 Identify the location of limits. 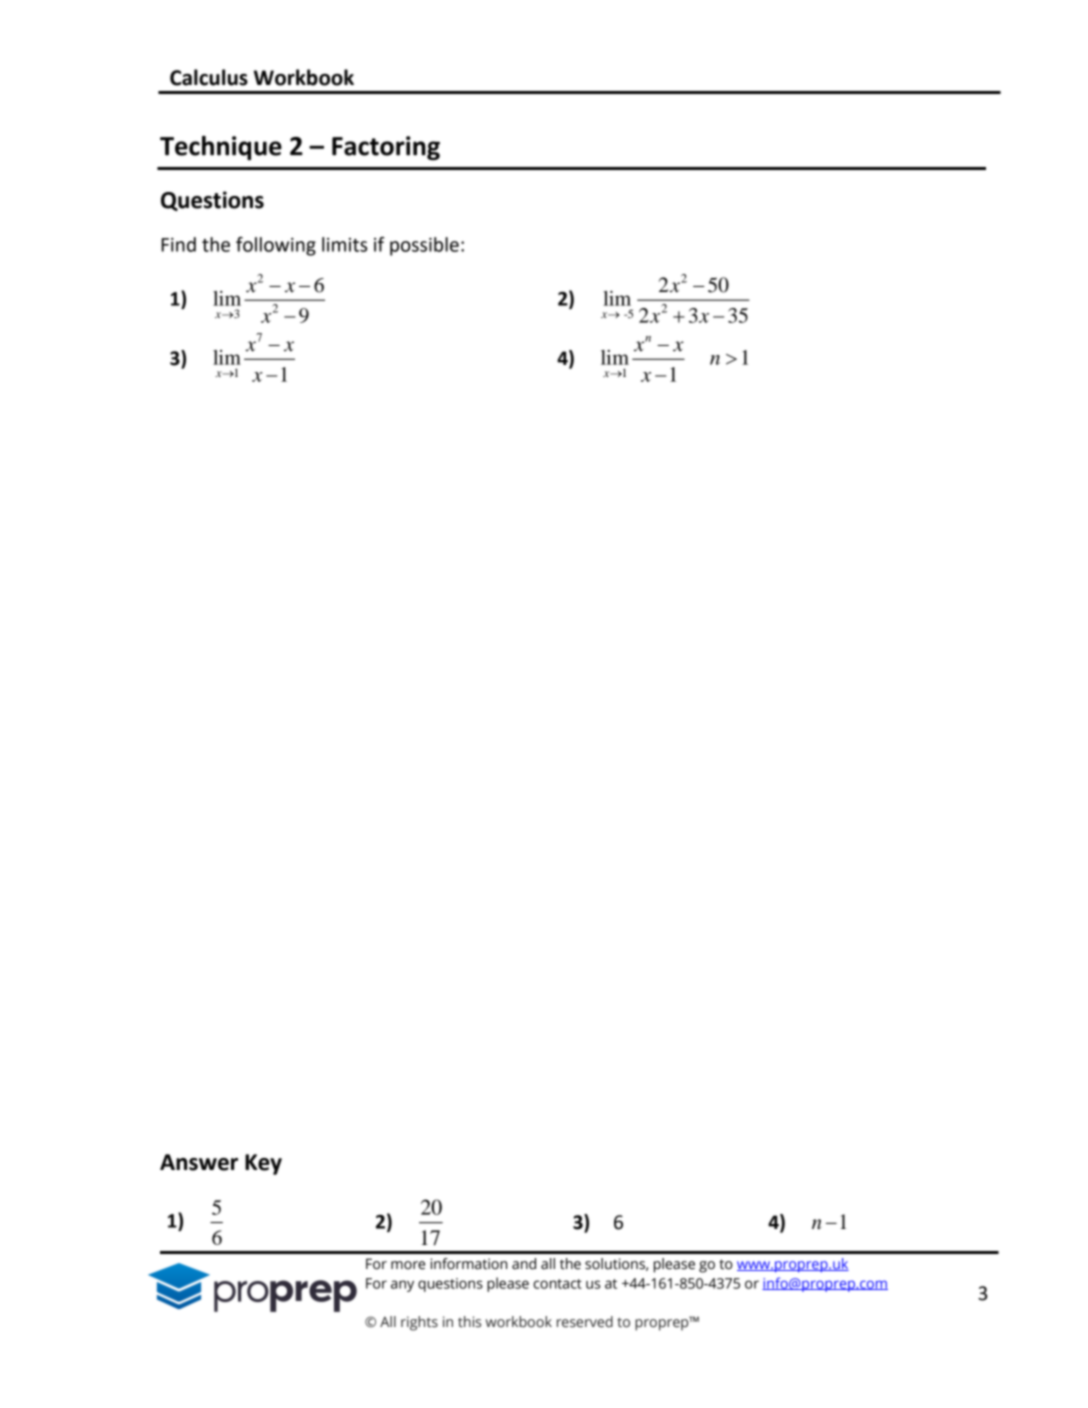
(344, 244).
